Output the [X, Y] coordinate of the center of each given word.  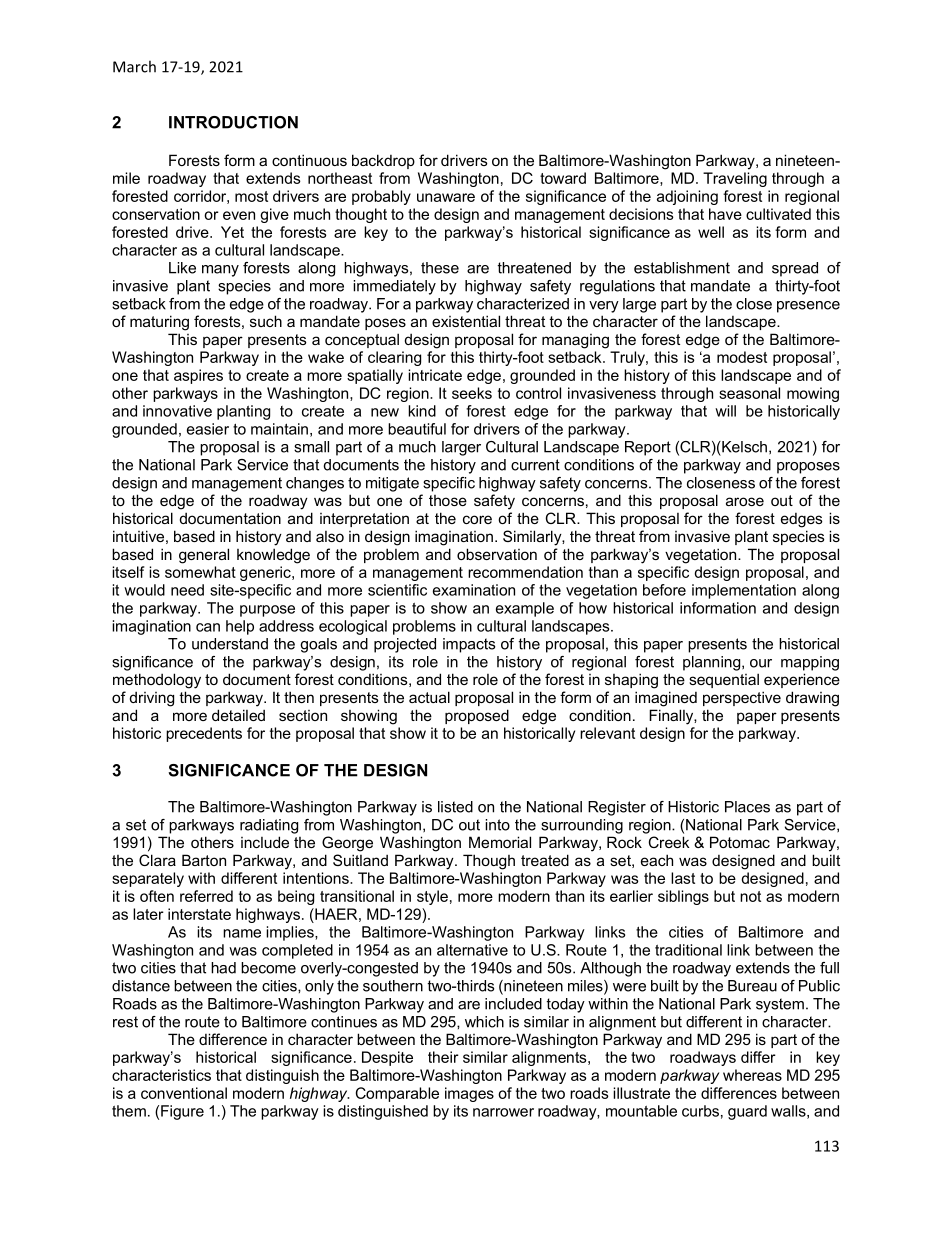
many [220, 271]
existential [466, 321]
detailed [238, 715]
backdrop [383, 161]
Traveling [735, 179]
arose [745, 501]
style [432, 897]
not [750, 896]
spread [795, 269]
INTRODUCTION [233, 122]
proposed [477, 716]
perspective [742, 698]
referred [206, 896]
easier [208, 429]
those [448, 500]
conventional [184, 1093]
